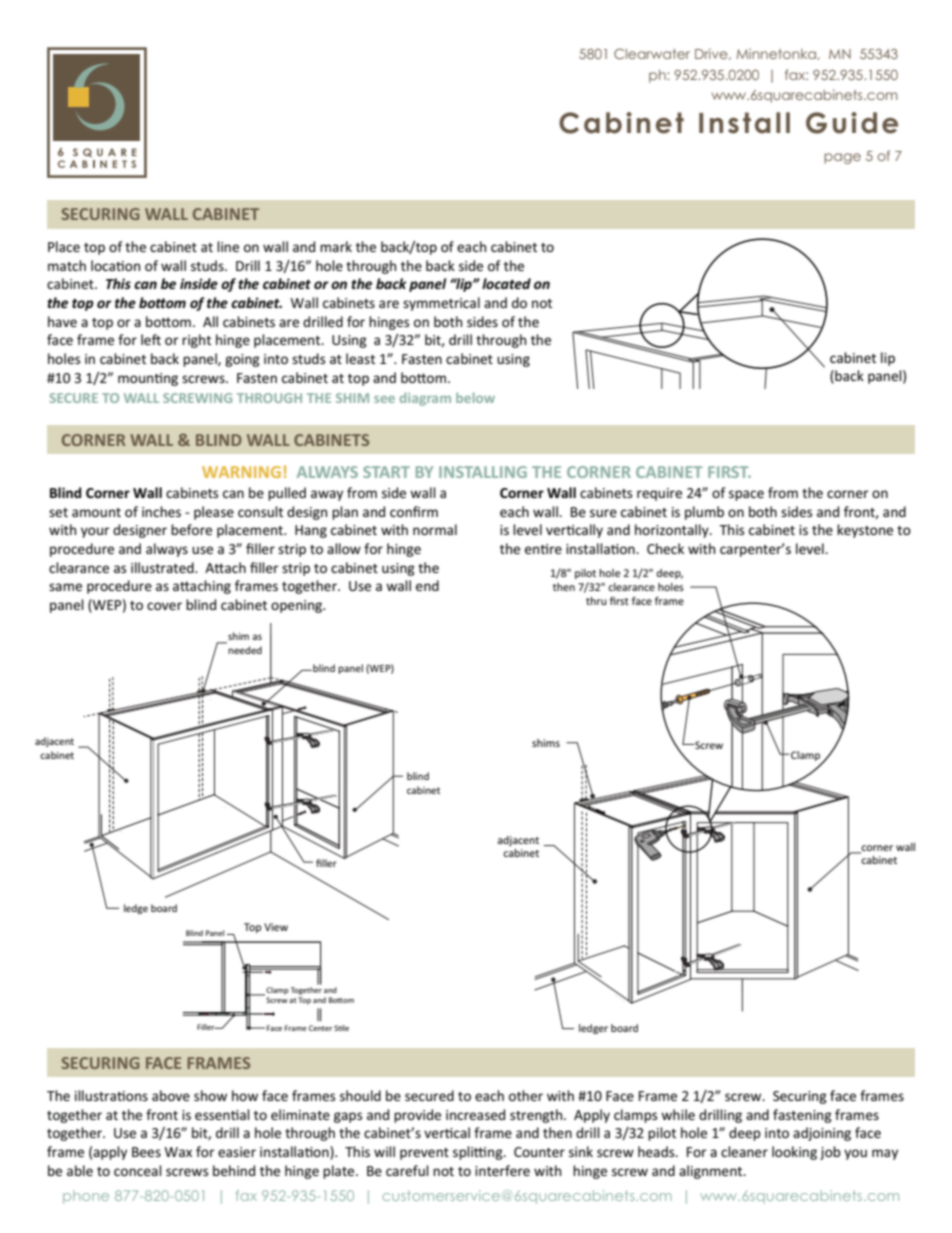 The image size is (952, 1233). Describe the element at coordinates (228, 246) in the screenshot. I see `line` at that location.
